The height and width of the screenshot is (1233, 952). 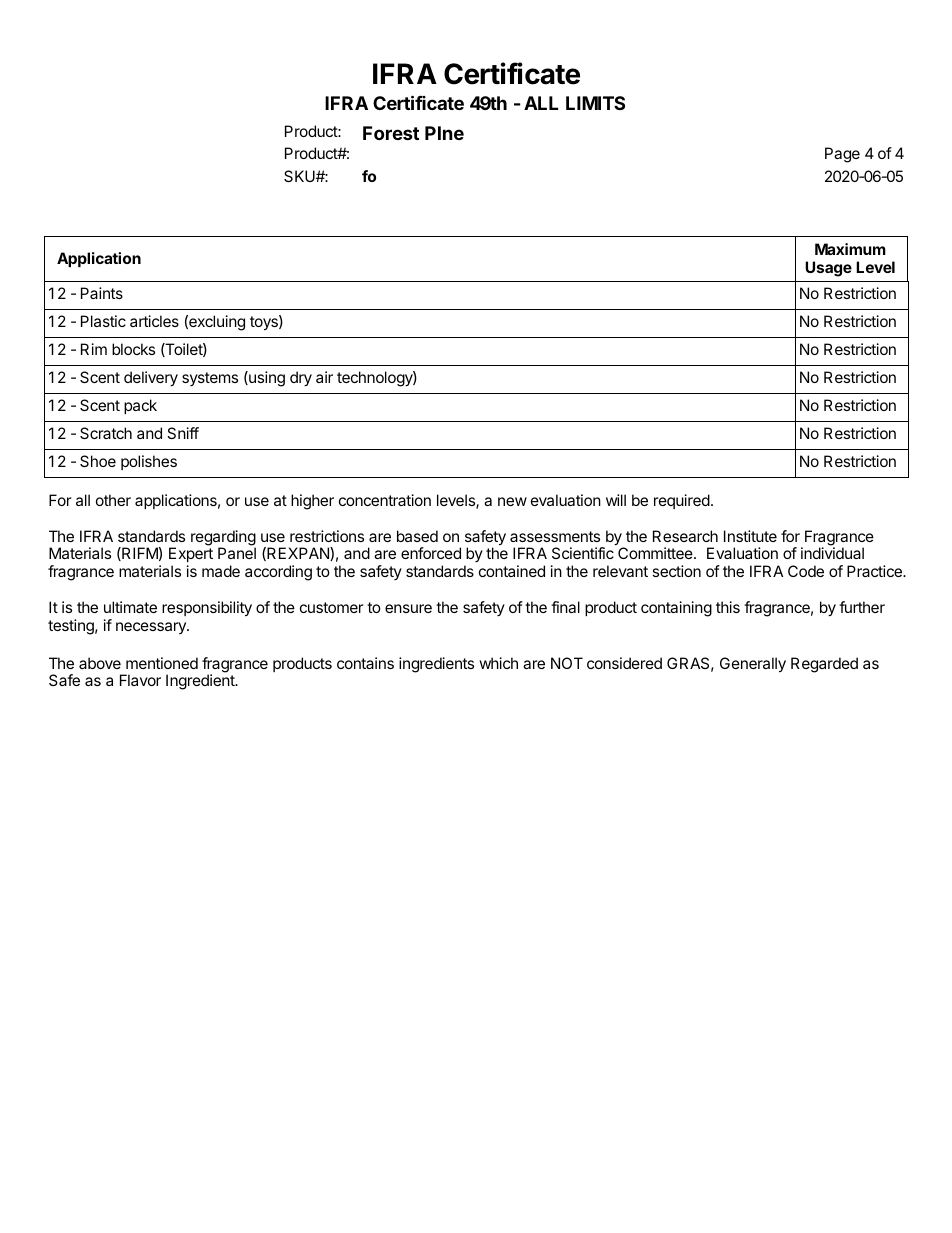 What do you see at coordinates (682, 501) in the screenshot?
I see `required` at bounding box center [682, 501].
